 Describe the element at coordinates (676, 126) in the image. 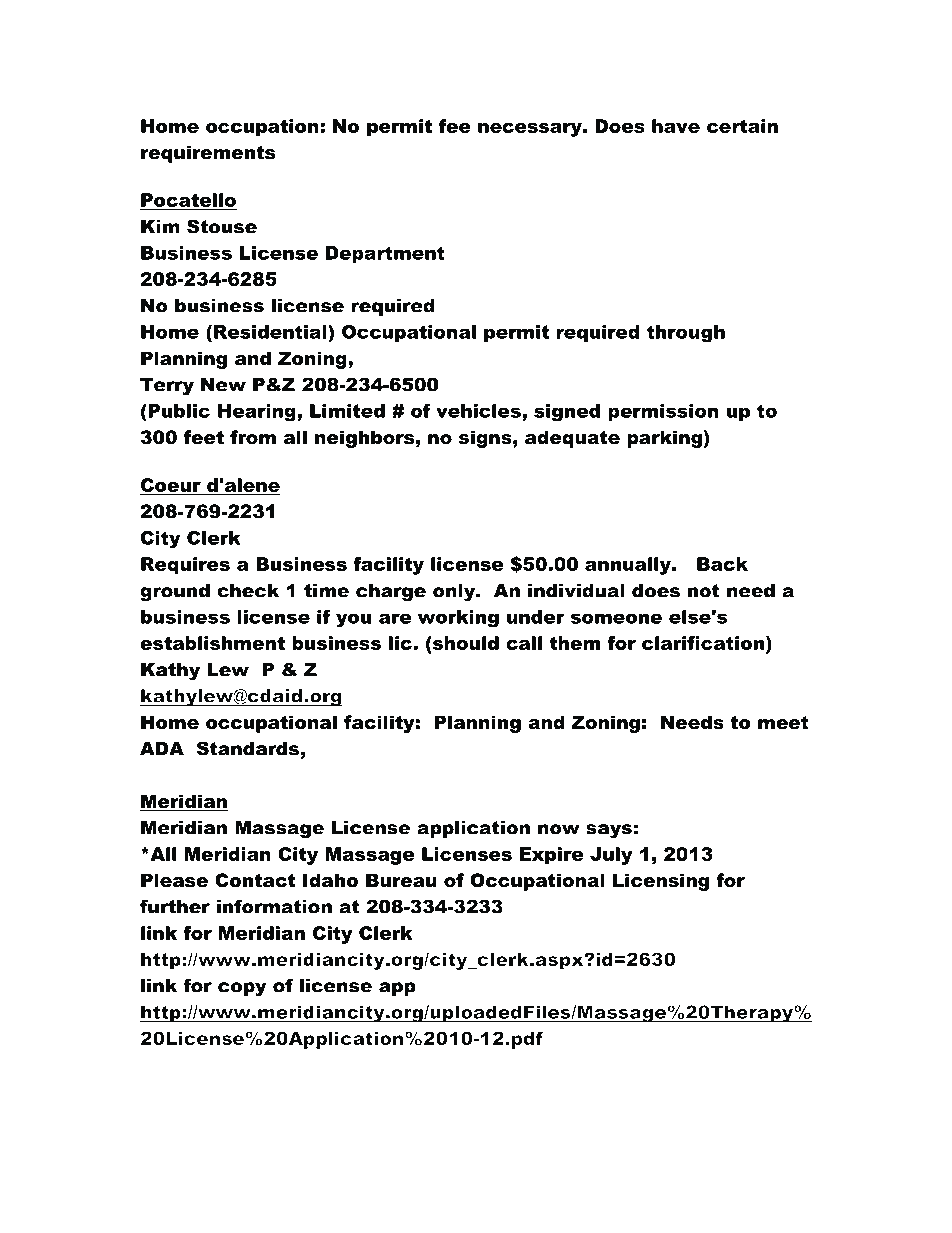

I see `have` at that location.
